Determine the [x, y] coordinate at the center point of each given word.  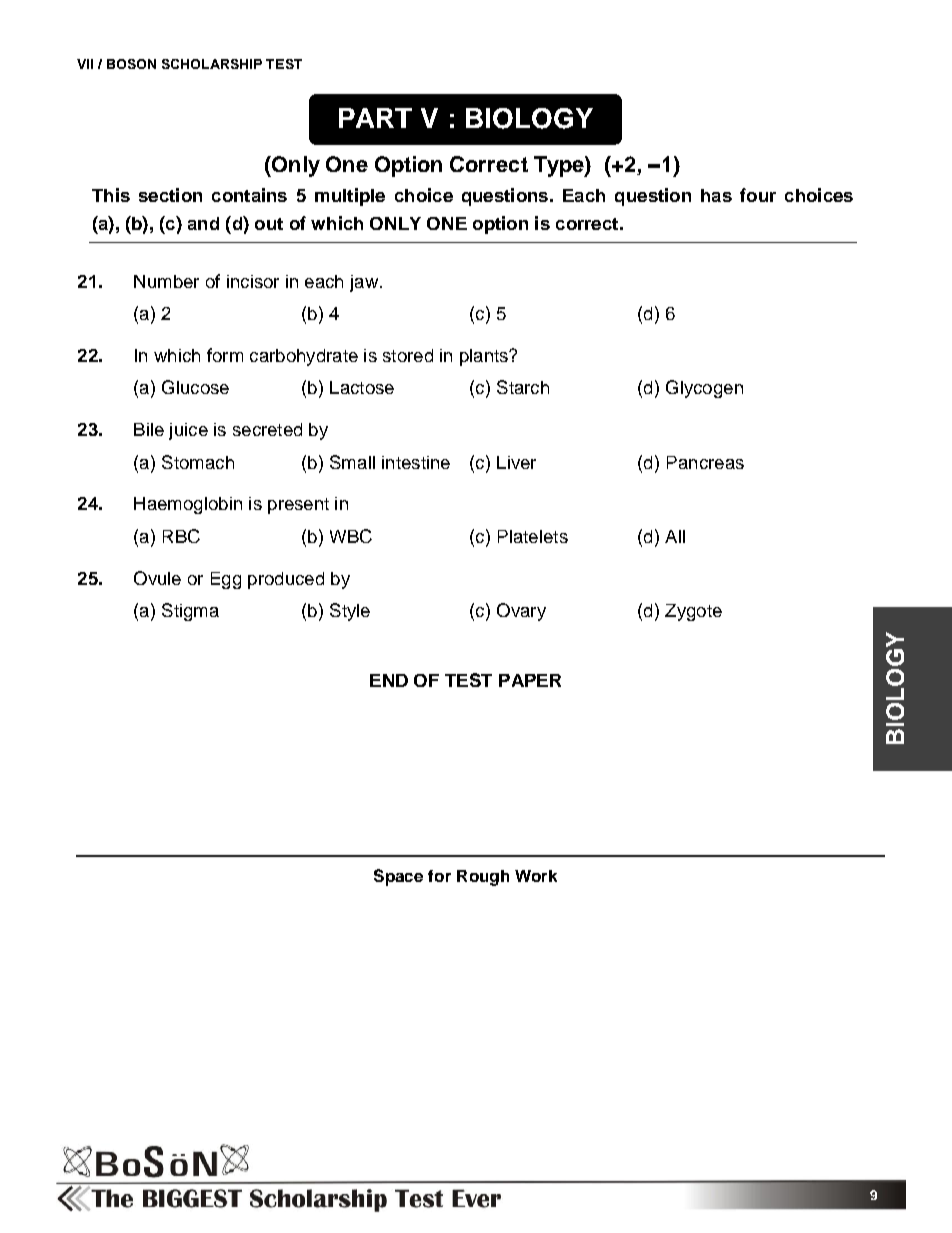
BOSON [131, 64]
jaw [364, 283]
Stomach [198, 462]
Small [352, 462]
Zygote [693, 612]
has [716, 195]
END [389, 680]
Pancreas [705, 462]
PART [375, 118]
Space [398, 877]
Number [166, 281]
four [758, 195]
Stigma [190, 612]
